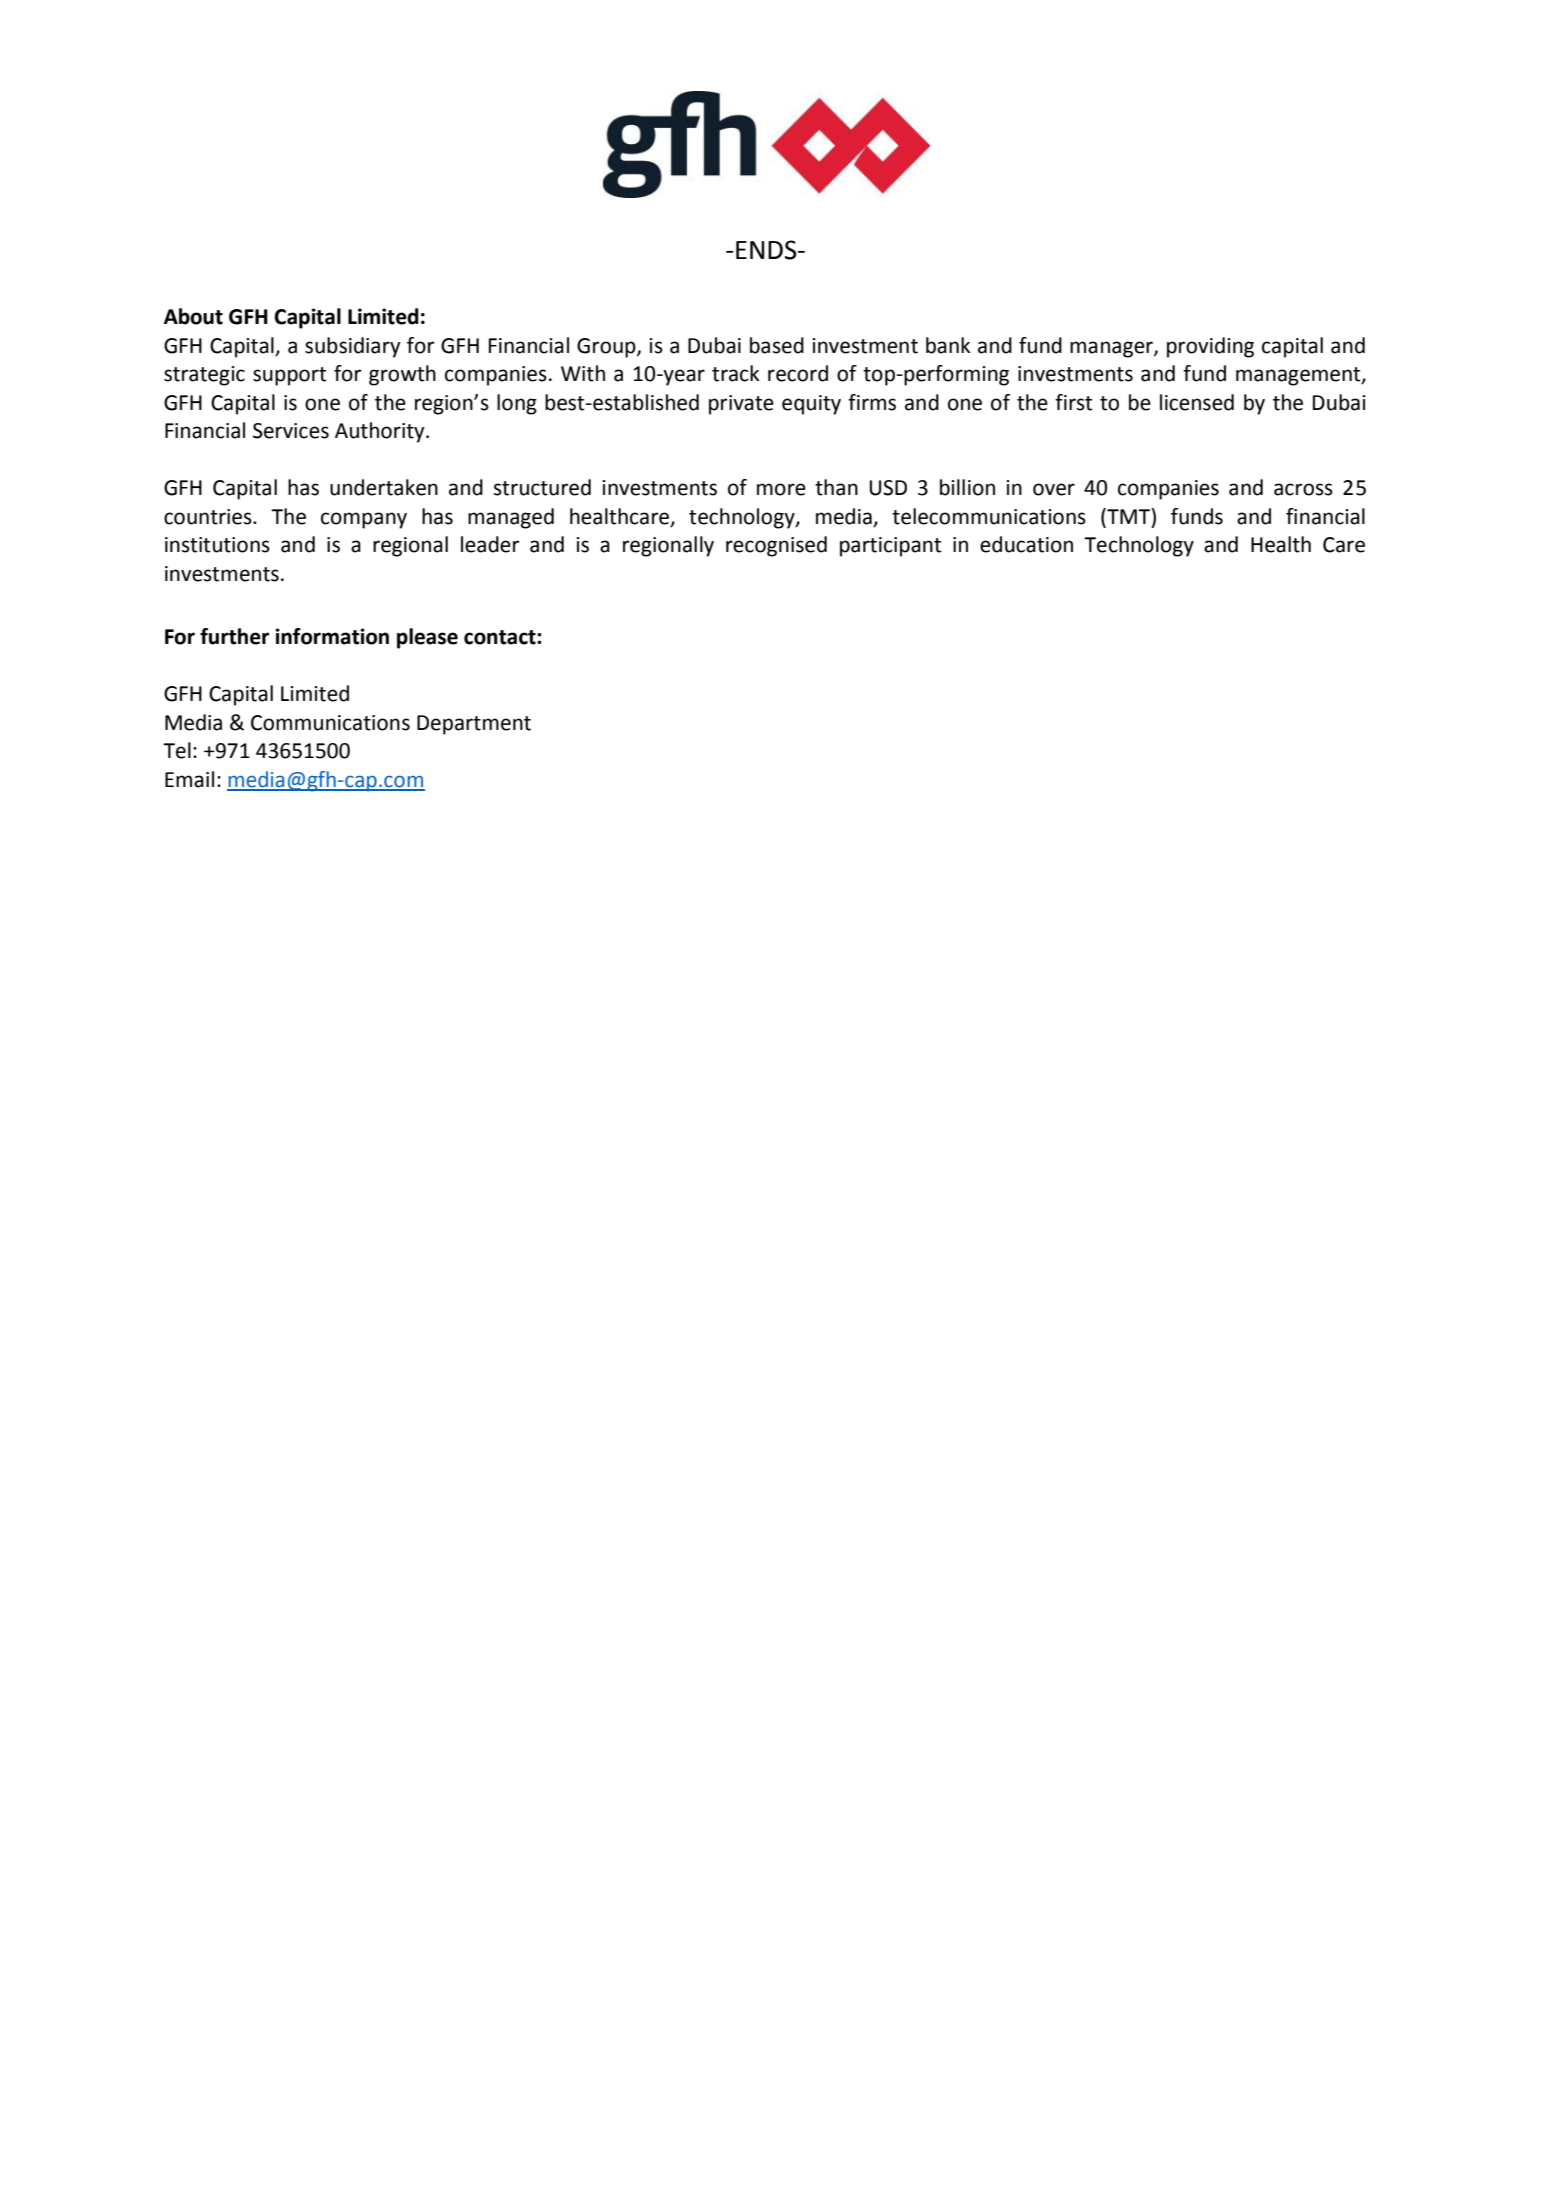 The width and height of the document is (1546, 2186). What do you see at coordinates (474, 725) in the document?
I see `Department` at bounding box center [474, 725].
